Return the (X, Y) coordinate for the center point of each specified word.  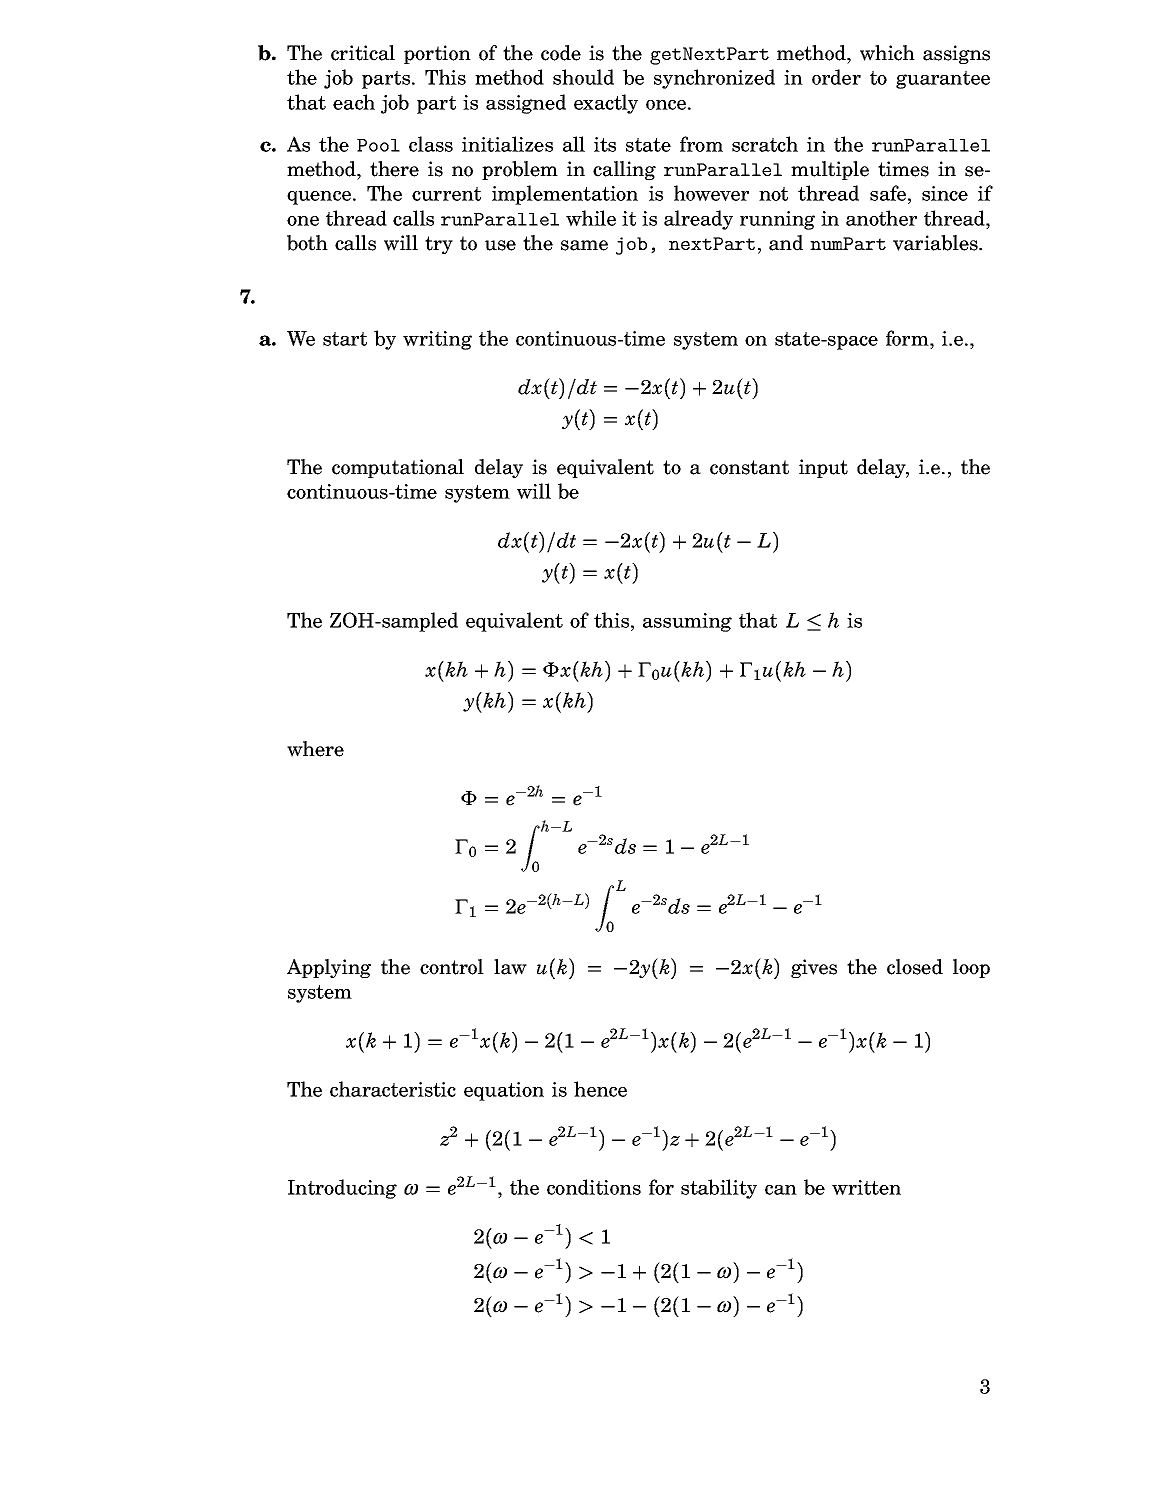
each (354, 102)
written (866, 1187)
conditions (594, 1187)
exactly (606, 104)
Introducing (342, 1189)
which (887, 53)
